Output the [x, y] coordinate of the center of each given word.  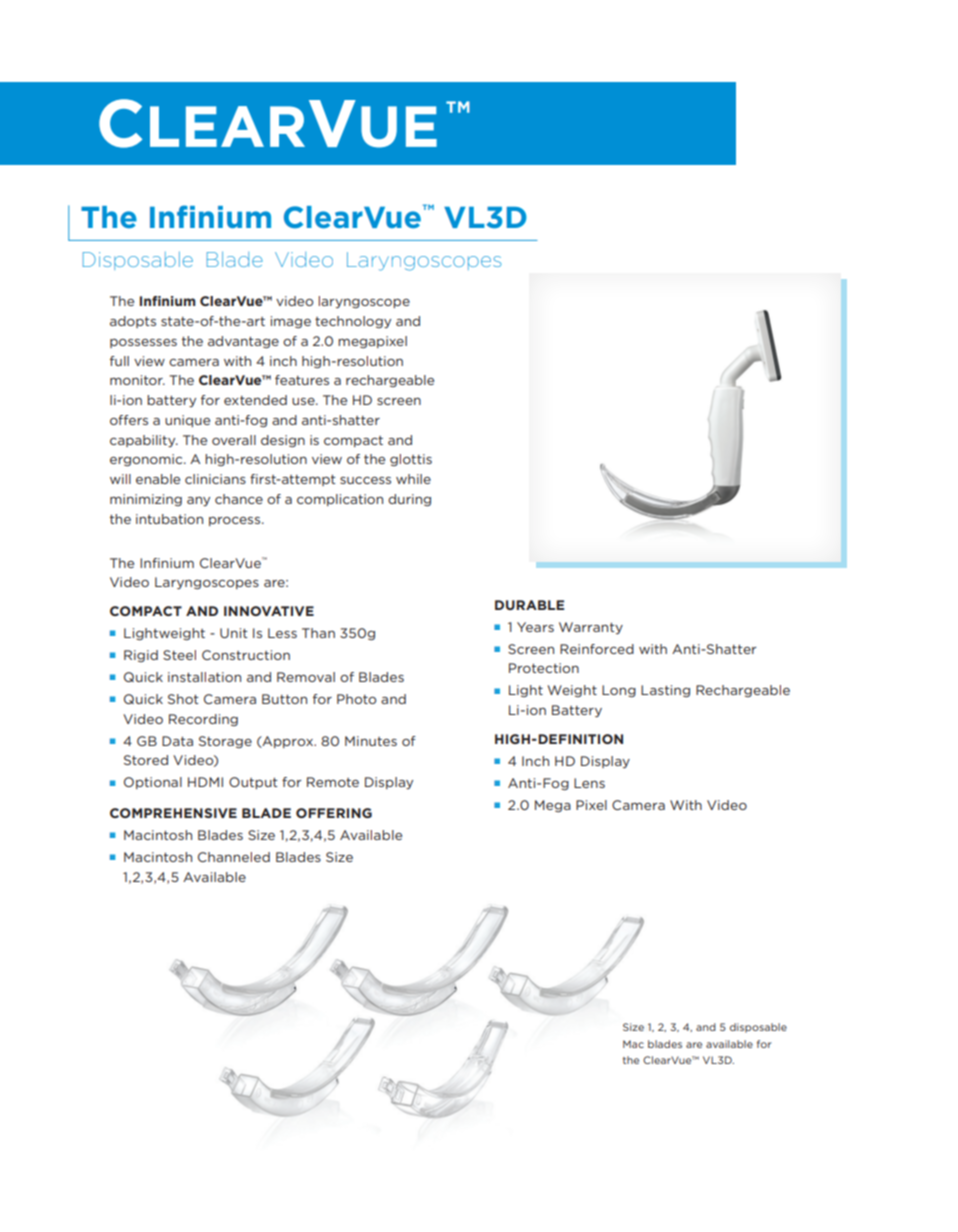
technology [353, 322]
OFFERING [334, 813]
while [413, 479]
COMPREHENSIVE [173, 813]
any [198, 501]
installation [204, 677]
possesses [143, 343]
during [409, 500]
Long [619, 691]
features [302, 380]
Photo [356, 699]
